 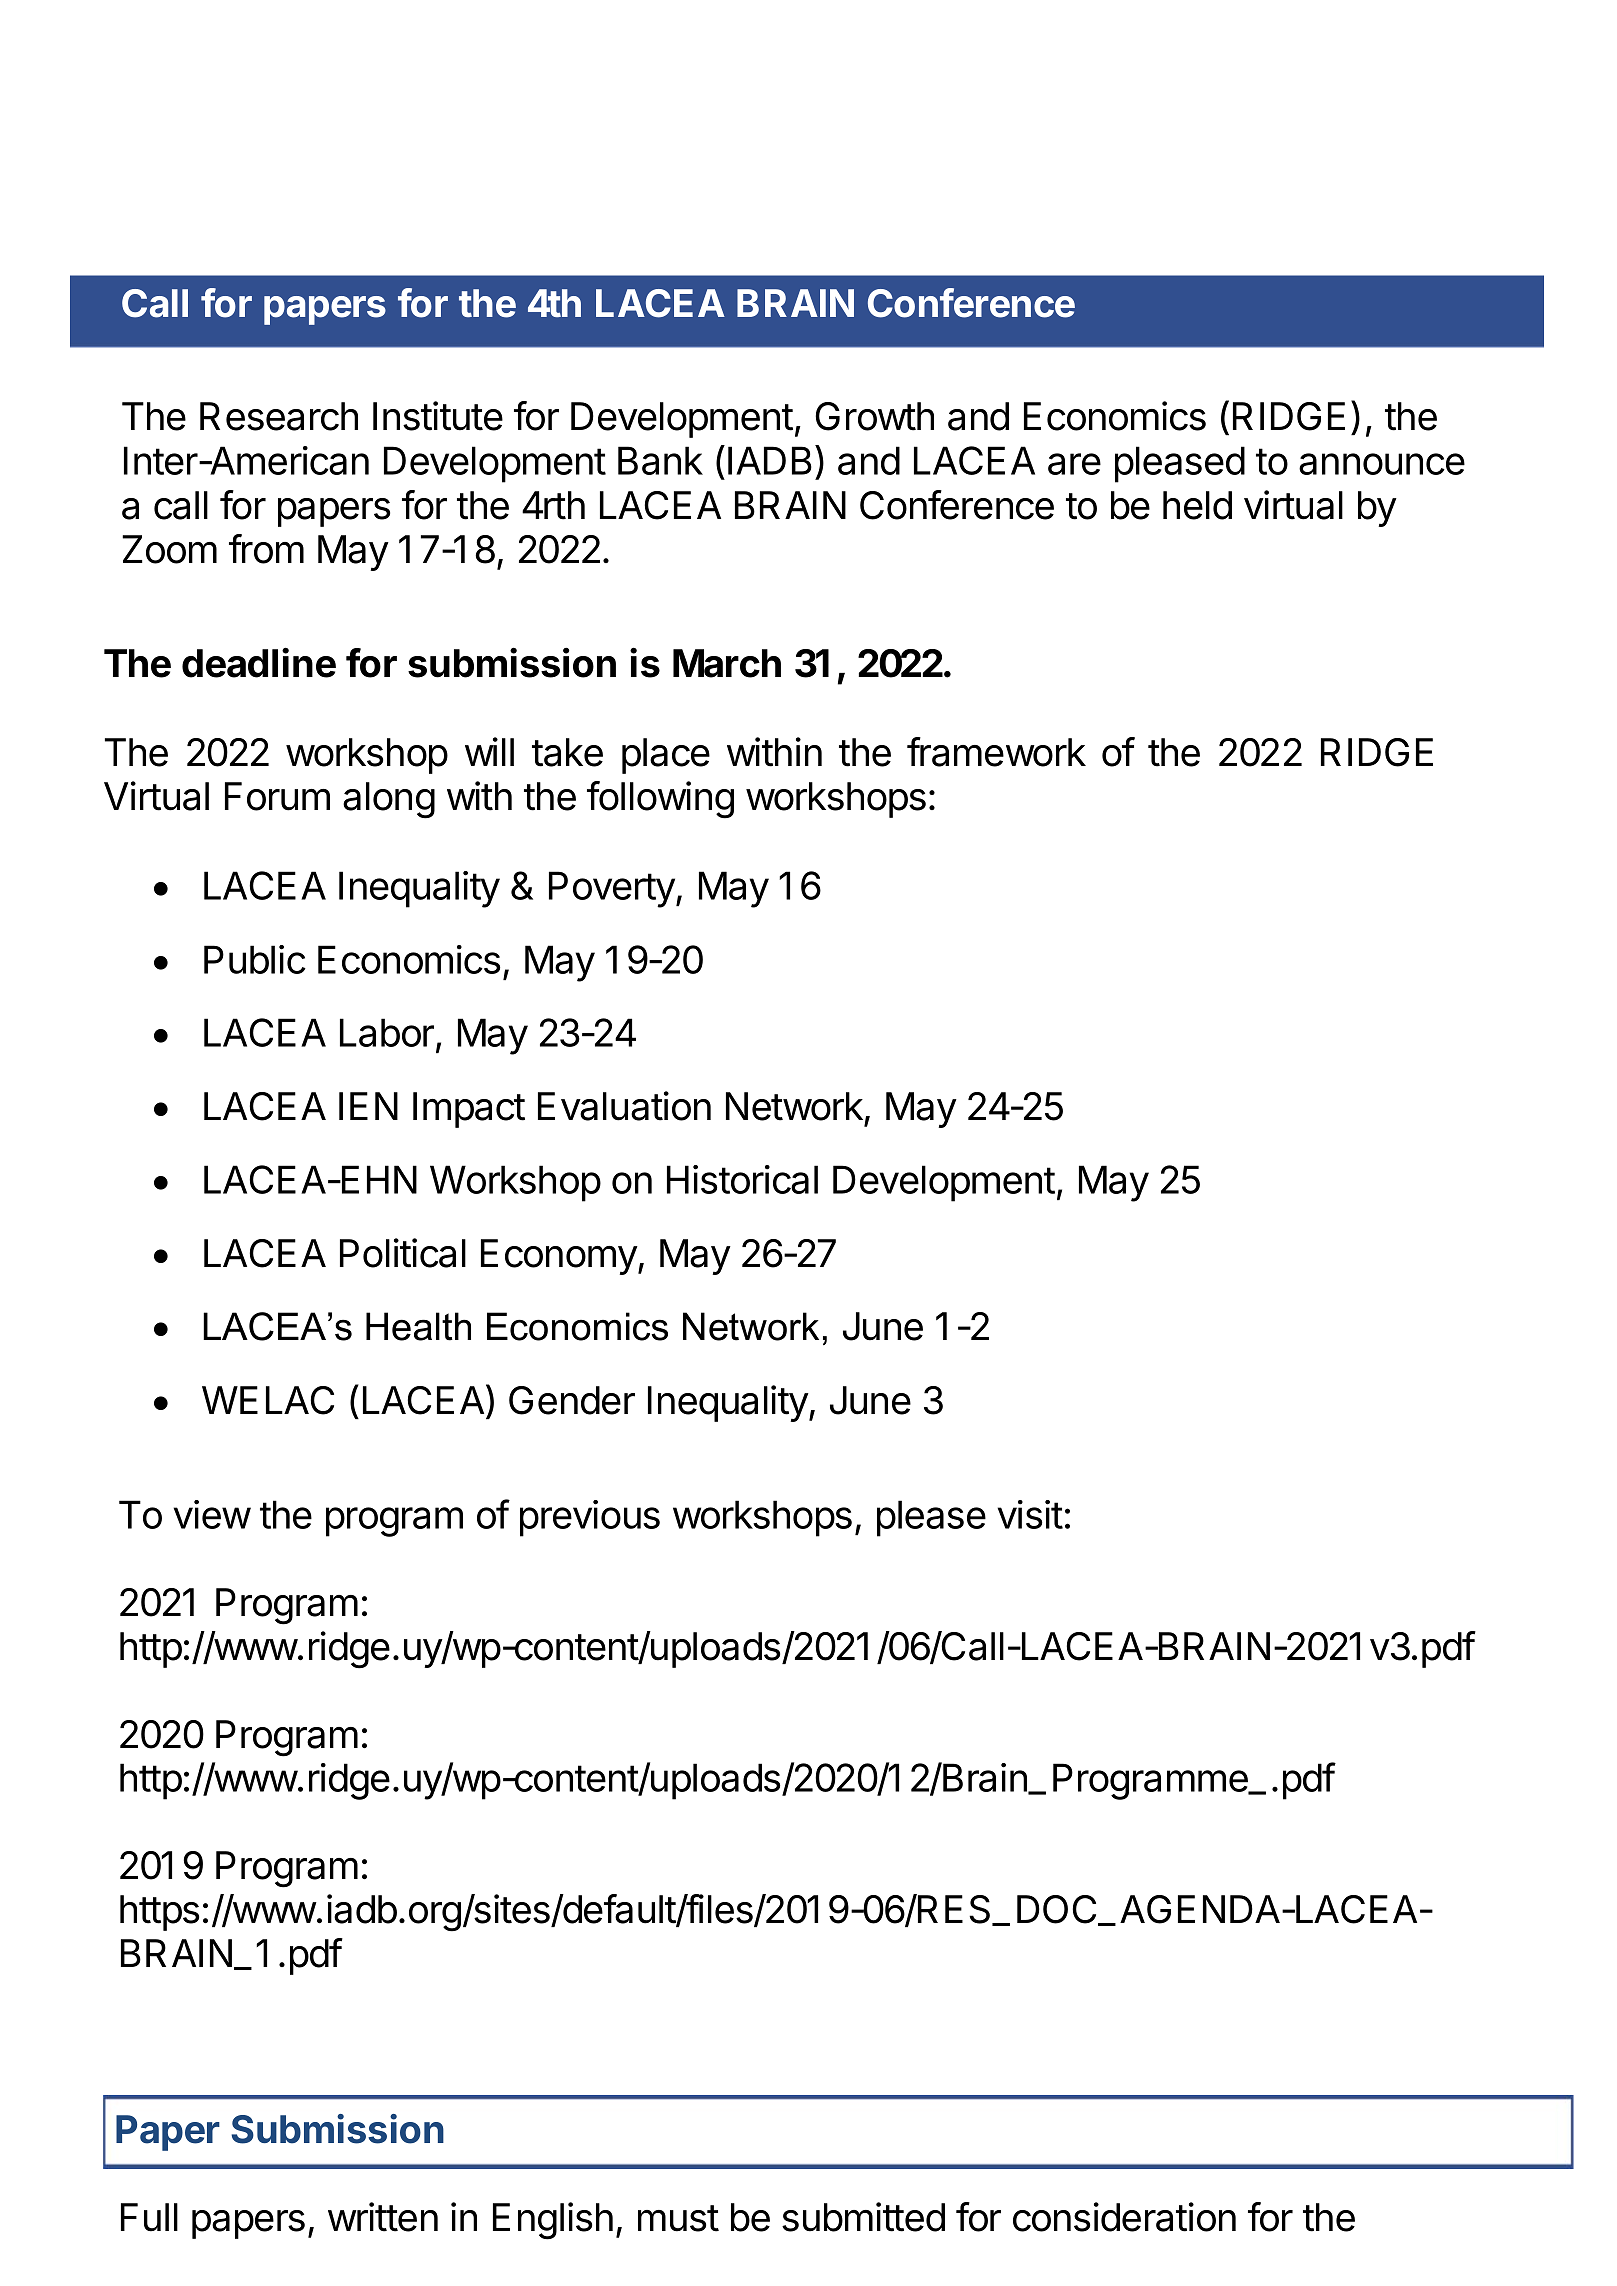 I want to click on Bank, so click(x=660, y=460).
